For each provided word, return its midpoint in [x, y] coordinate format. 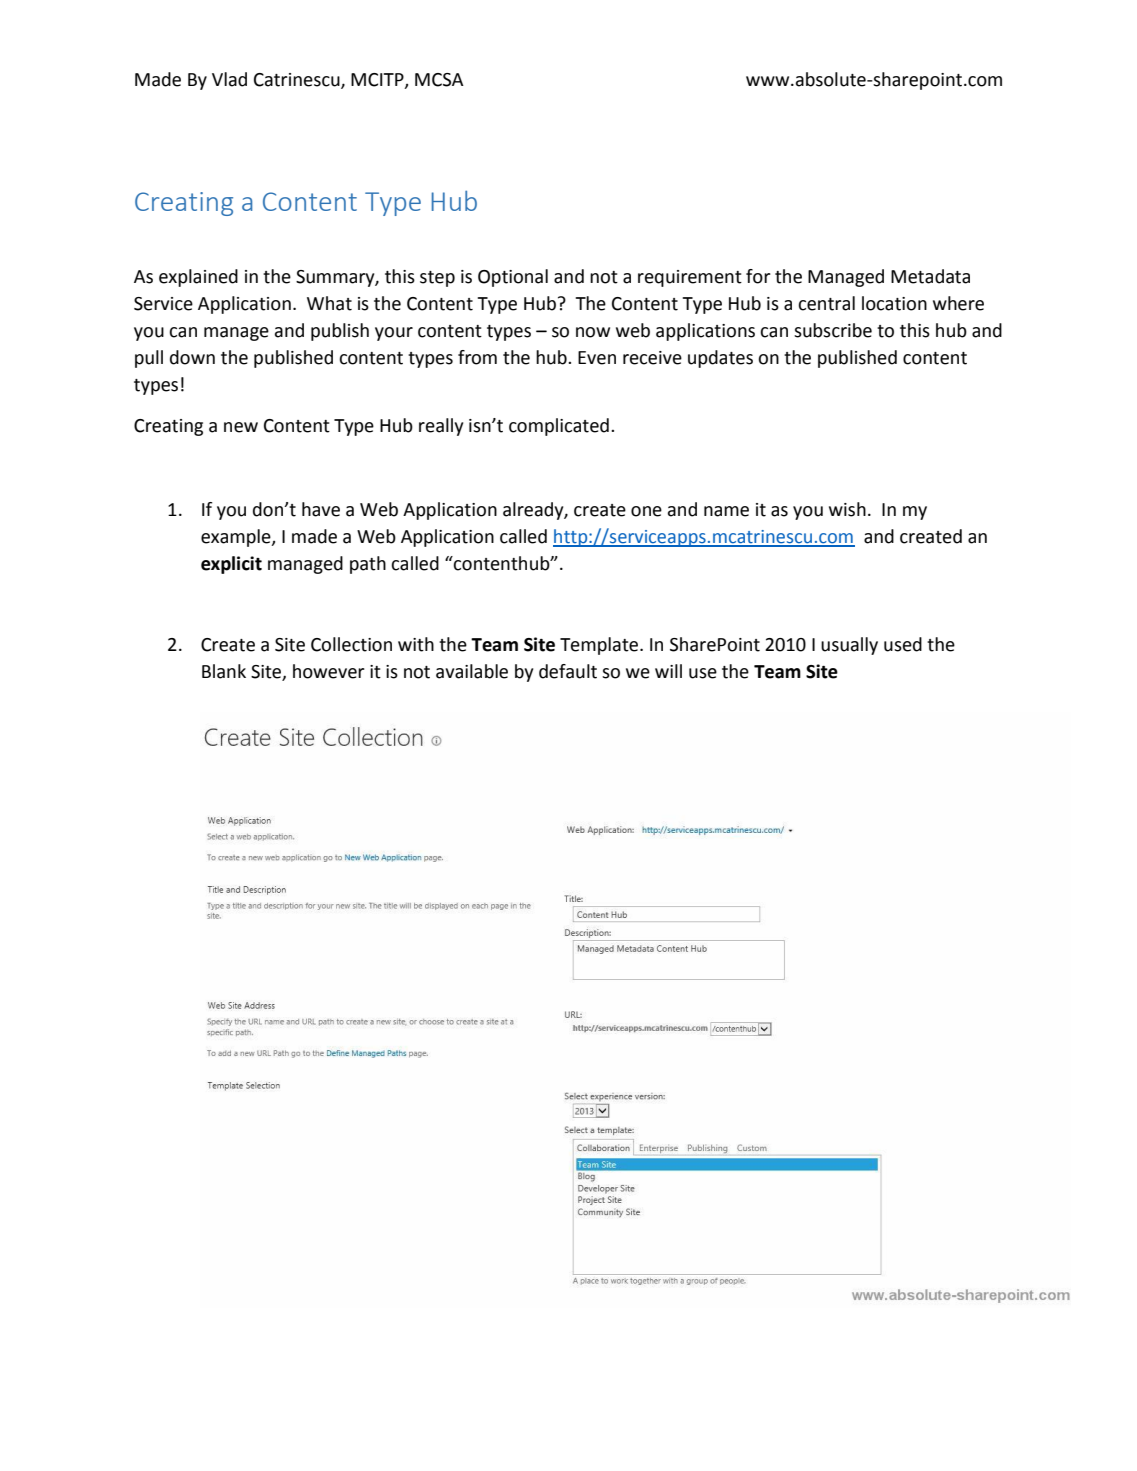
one [646, 511]
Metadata [930, 276]
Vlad [229, 79]
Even [597, 358]
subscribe [833, 330]
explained [198, 278]
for [758, 276]
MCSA [439, 80]
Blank [224, 671]
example [237, 538]
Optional [513, 278]
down [192, 357]
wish [847, 509]
